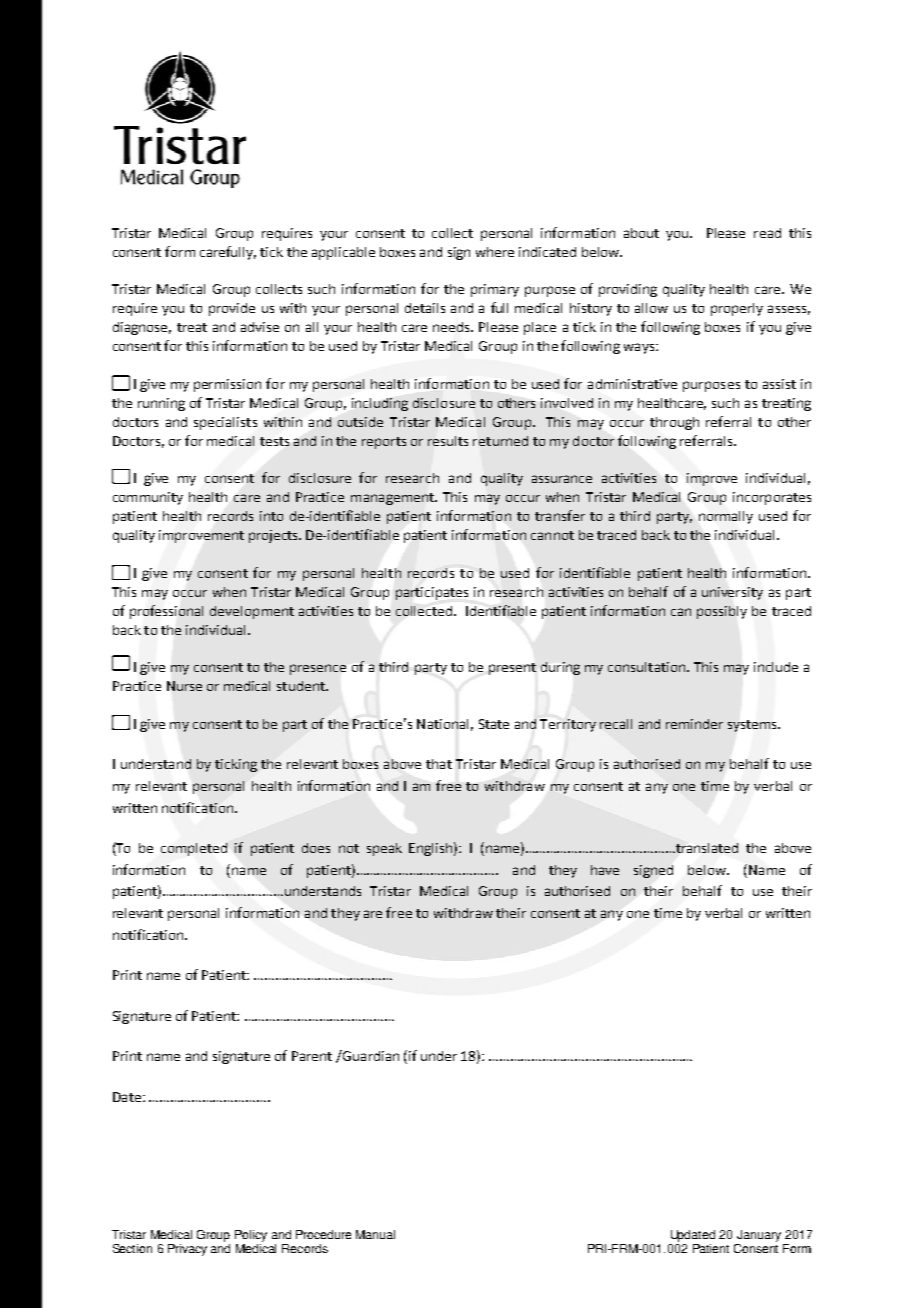 The width and height of the screenshot is (924, 1308). I want to click on provide, so click(232, 309).
